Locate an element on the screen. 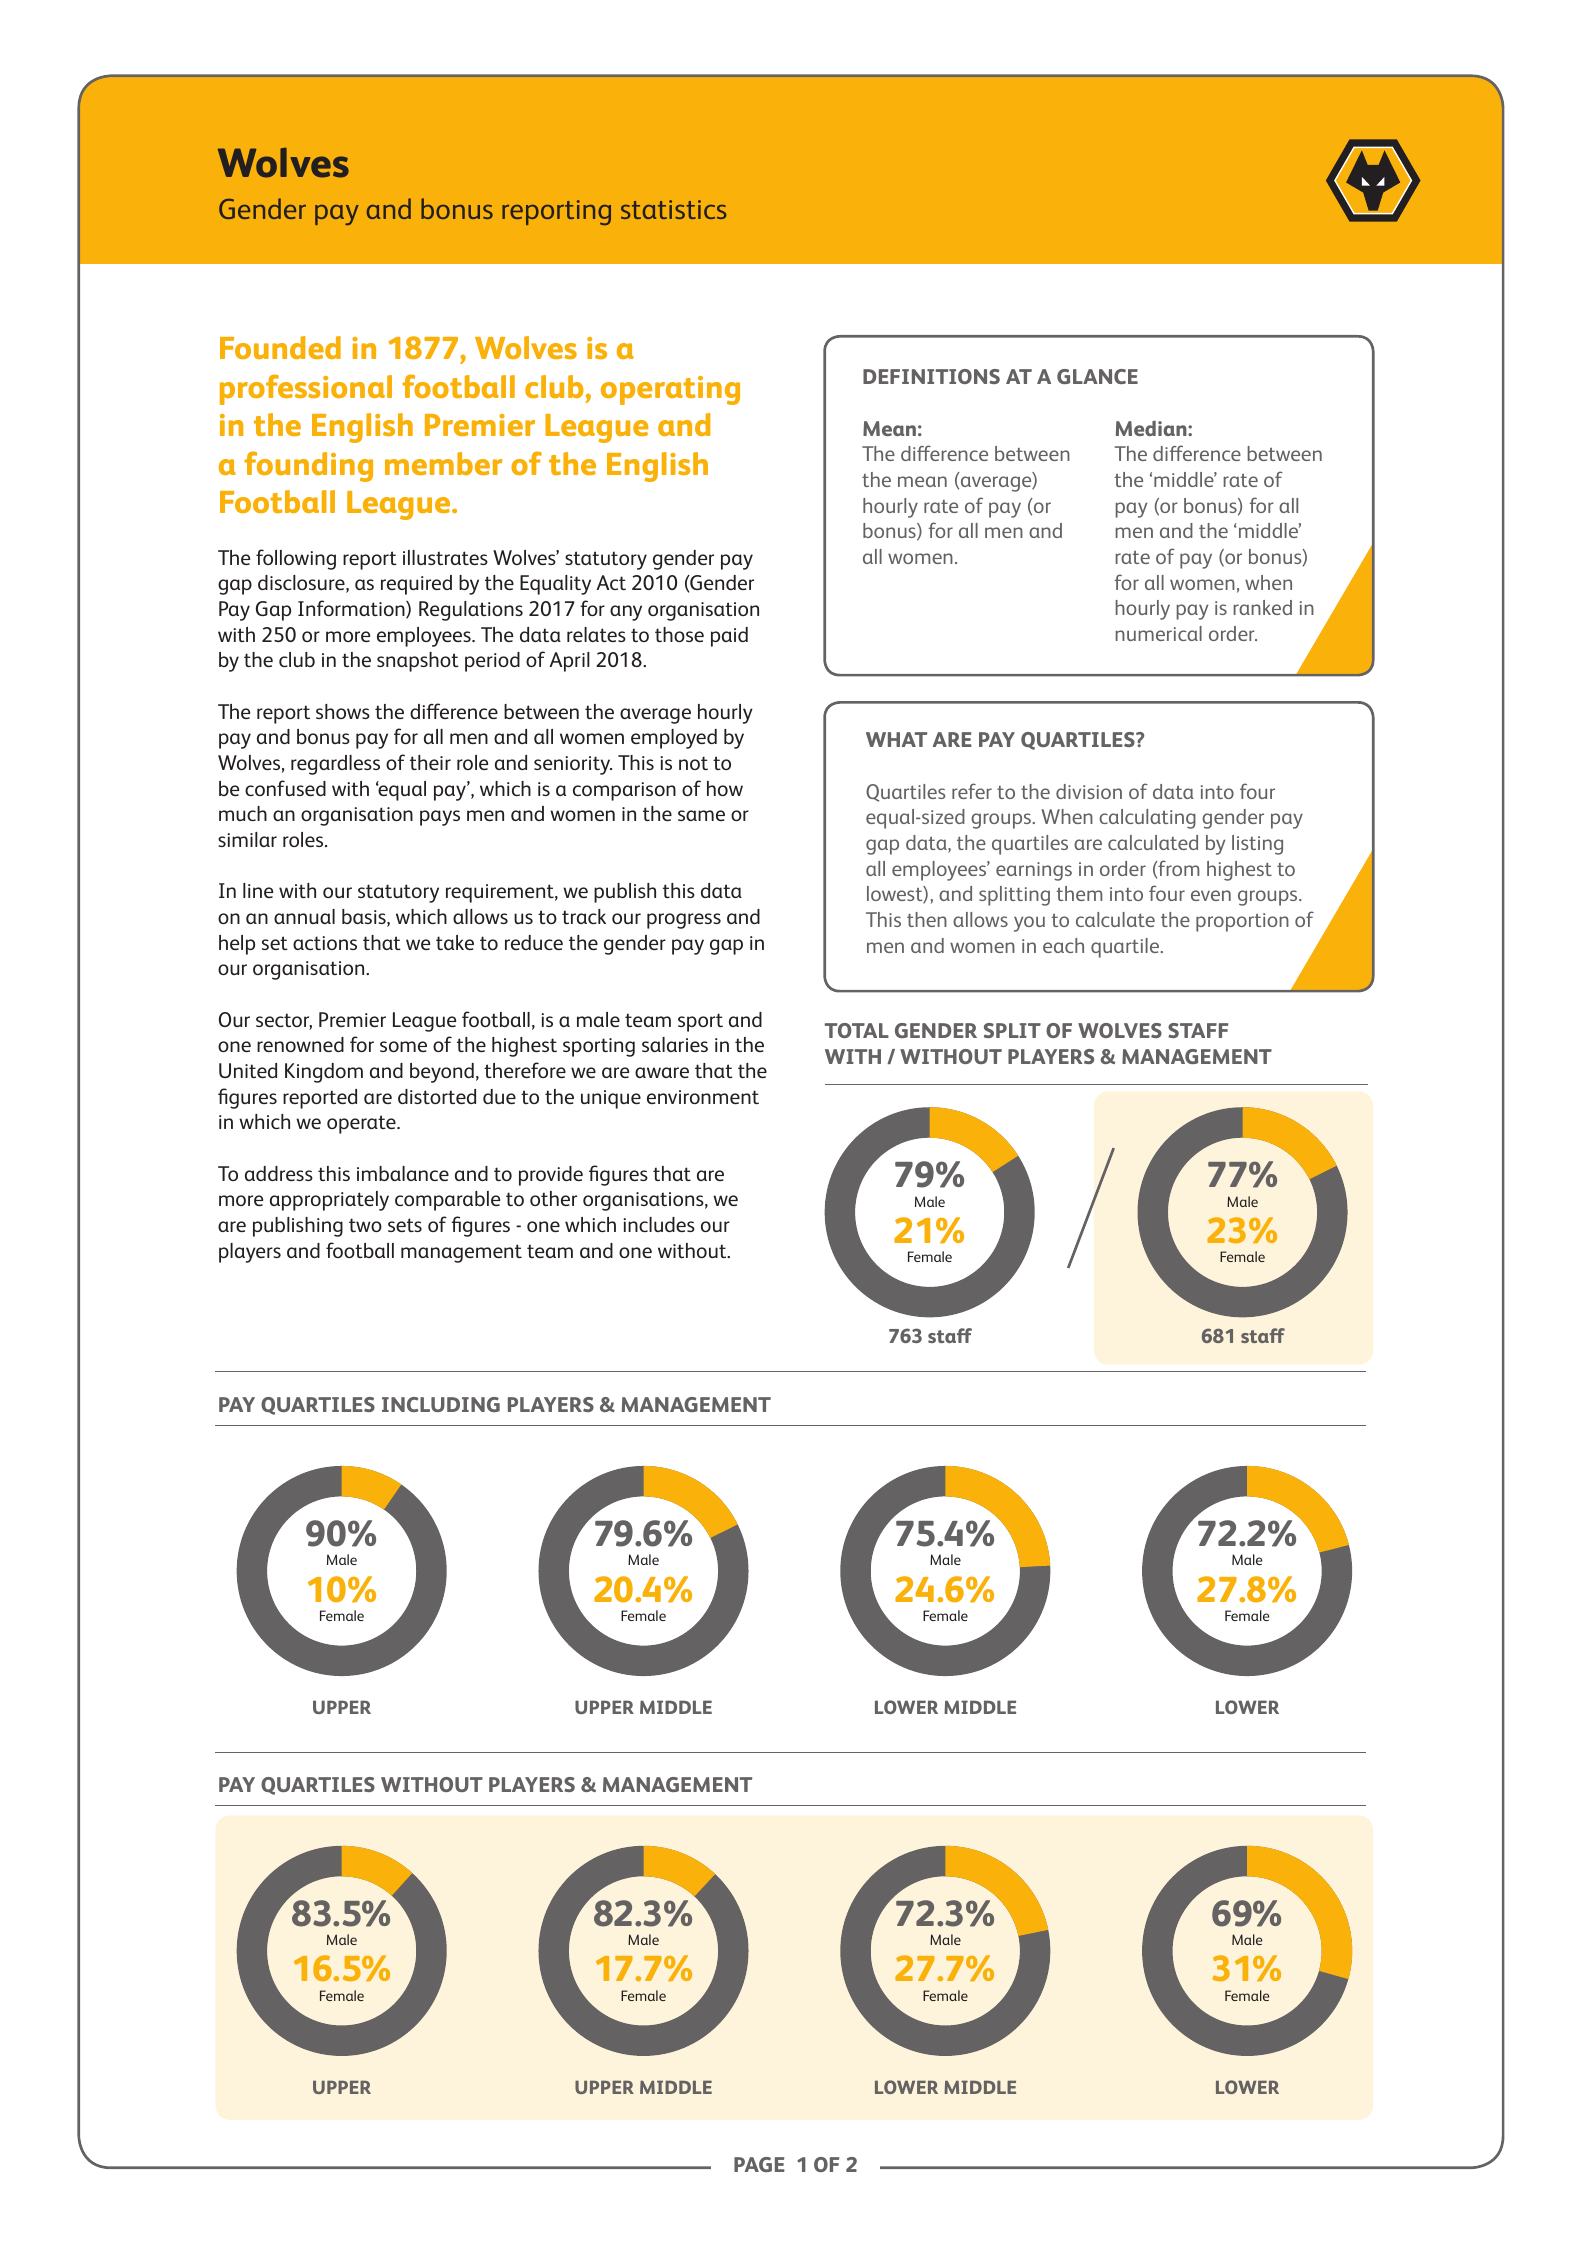  Founded is located at coordinates (280, 347).
